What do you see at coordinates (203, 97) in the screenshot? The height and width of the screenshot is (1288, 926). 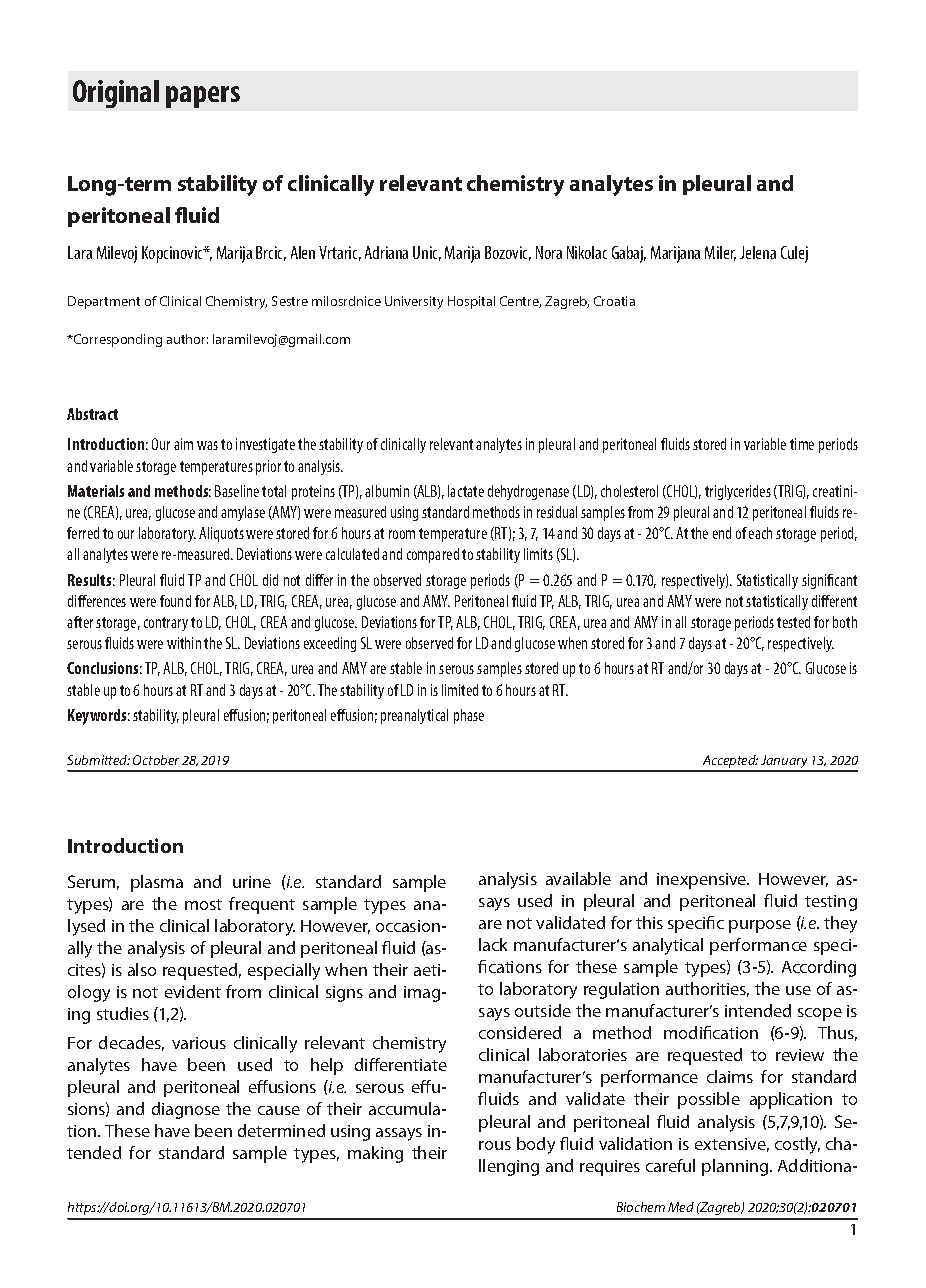 I see `papers` at bounding box center [203, 97].
